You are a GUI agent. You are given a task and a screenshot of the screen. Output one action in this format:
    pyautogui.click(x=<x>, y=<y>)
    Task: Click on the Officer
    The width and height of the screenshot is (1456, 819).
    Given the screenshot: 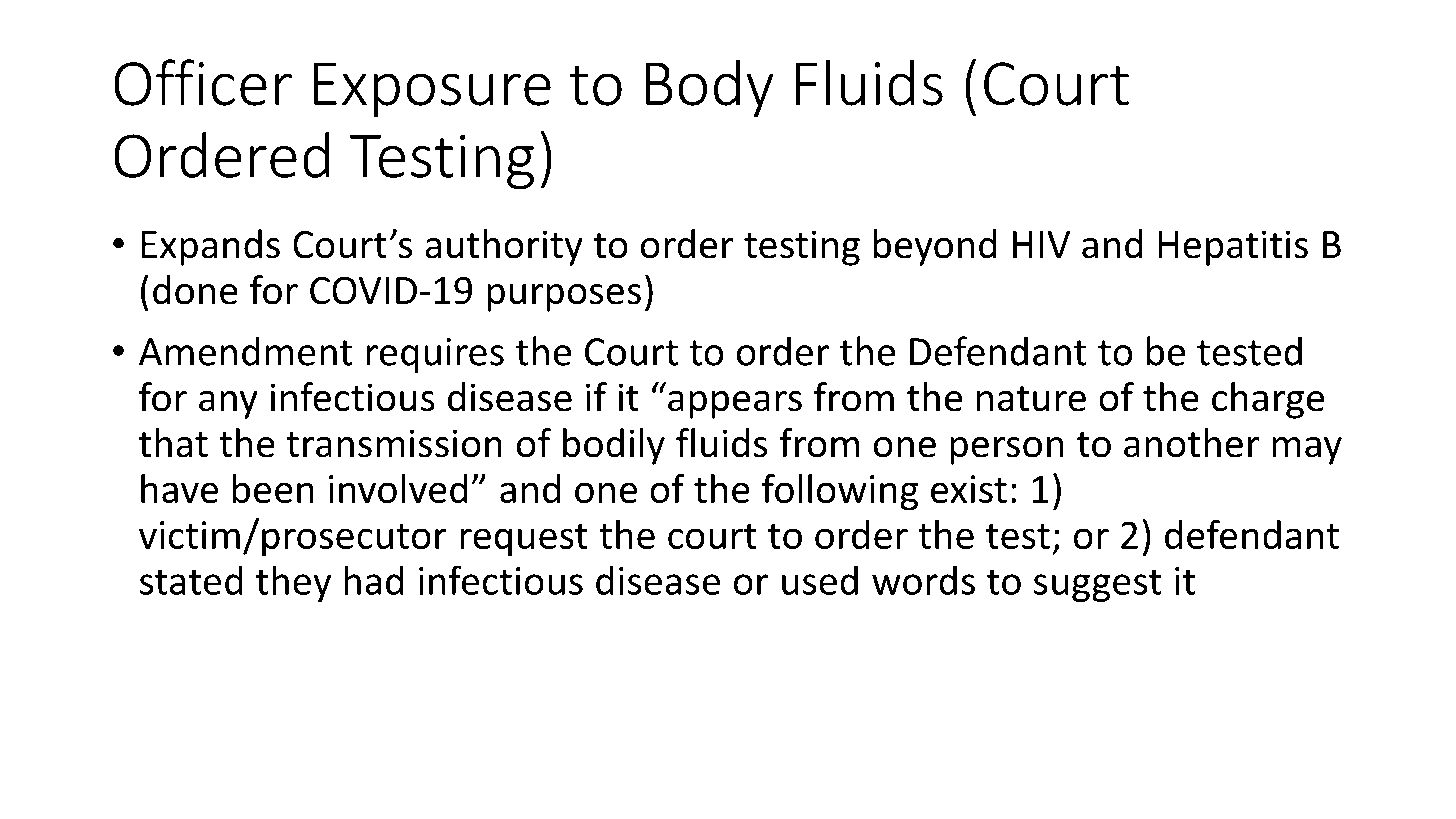 What is the action you would take?
    pyautogui.click(x=203, y=82)
